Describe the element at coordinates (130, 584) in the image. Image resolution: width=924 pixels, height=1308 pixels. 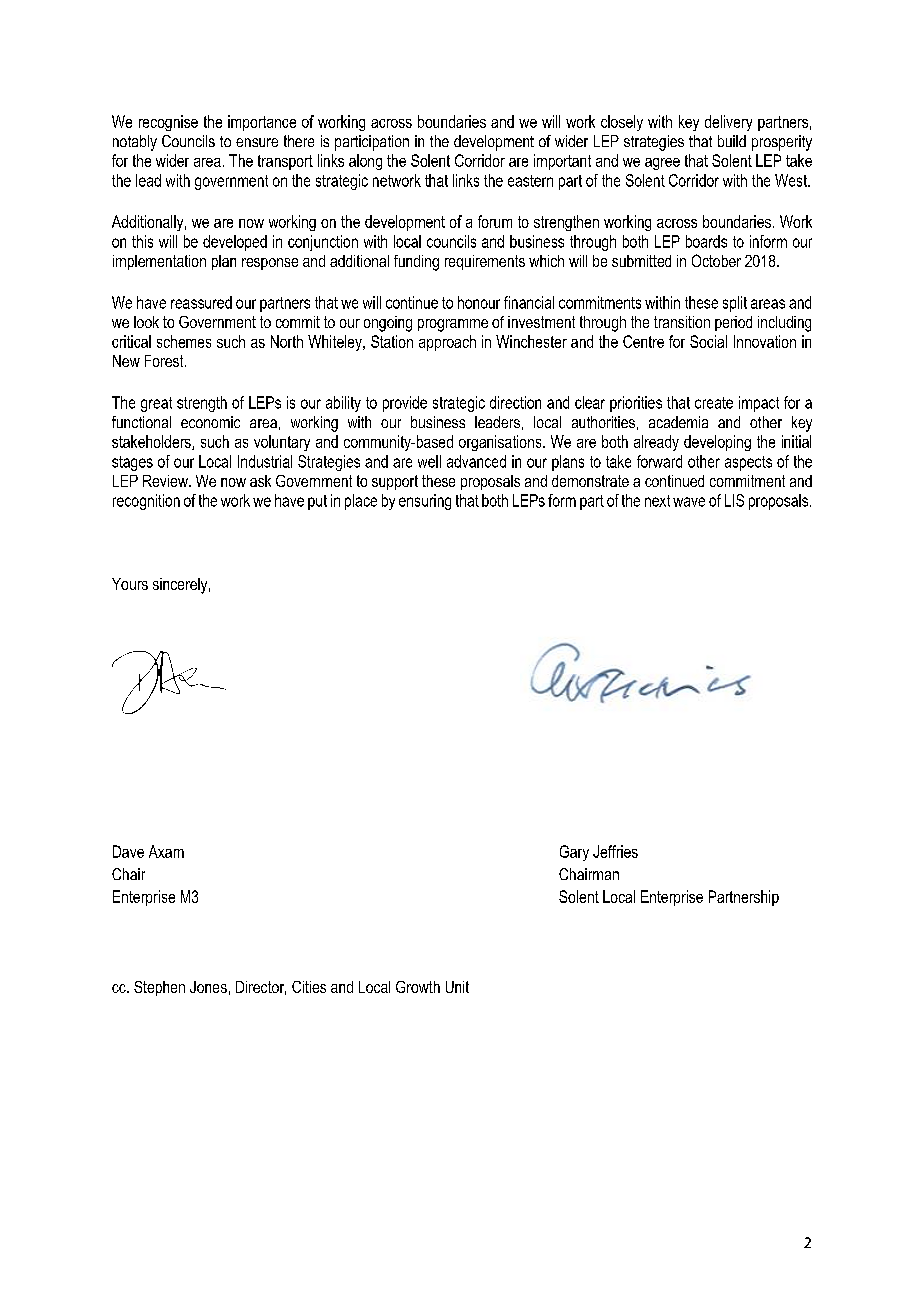
I see `Yours` at that location.
